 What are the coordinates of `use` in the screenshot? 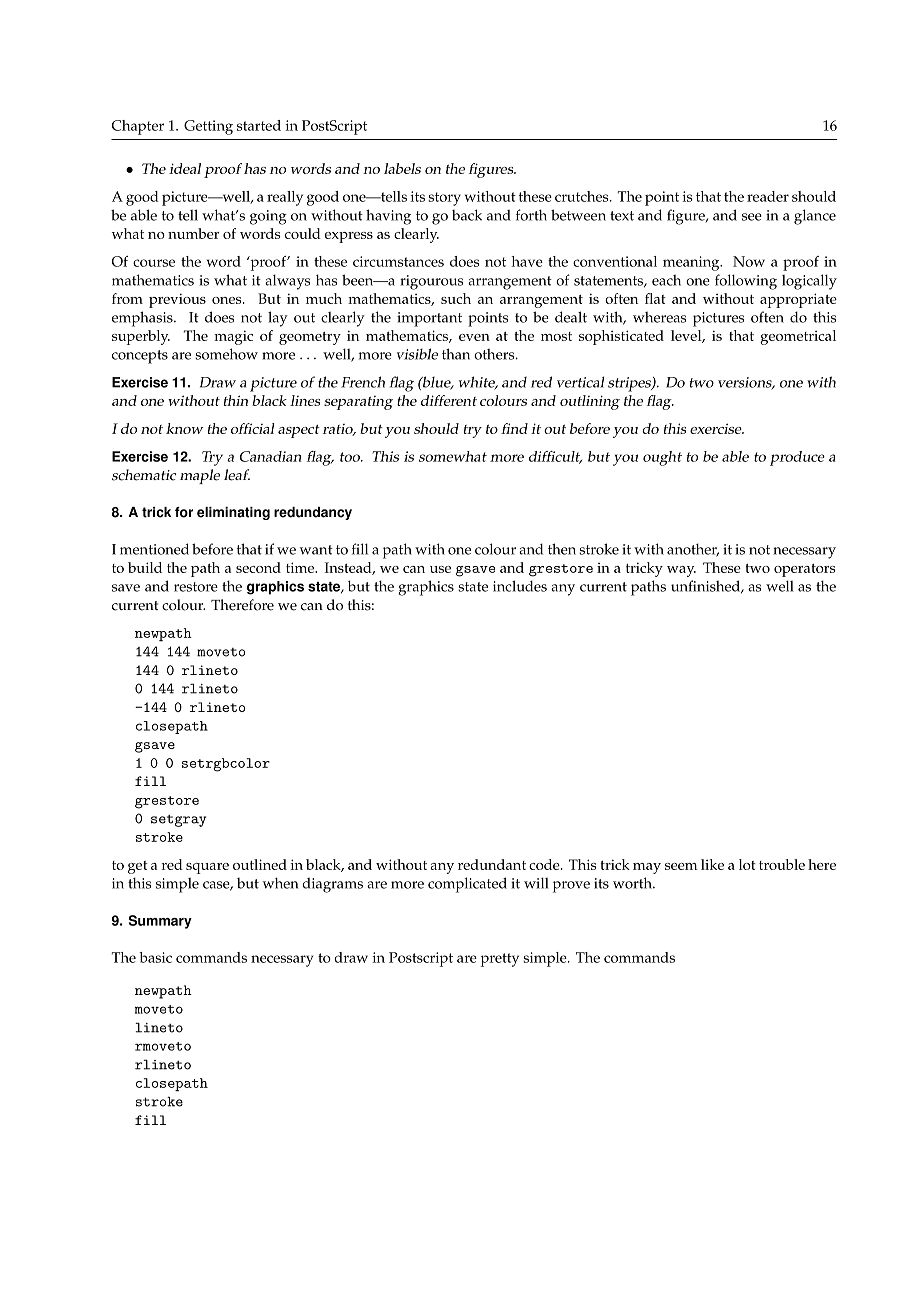 It's located at (440, 569).
